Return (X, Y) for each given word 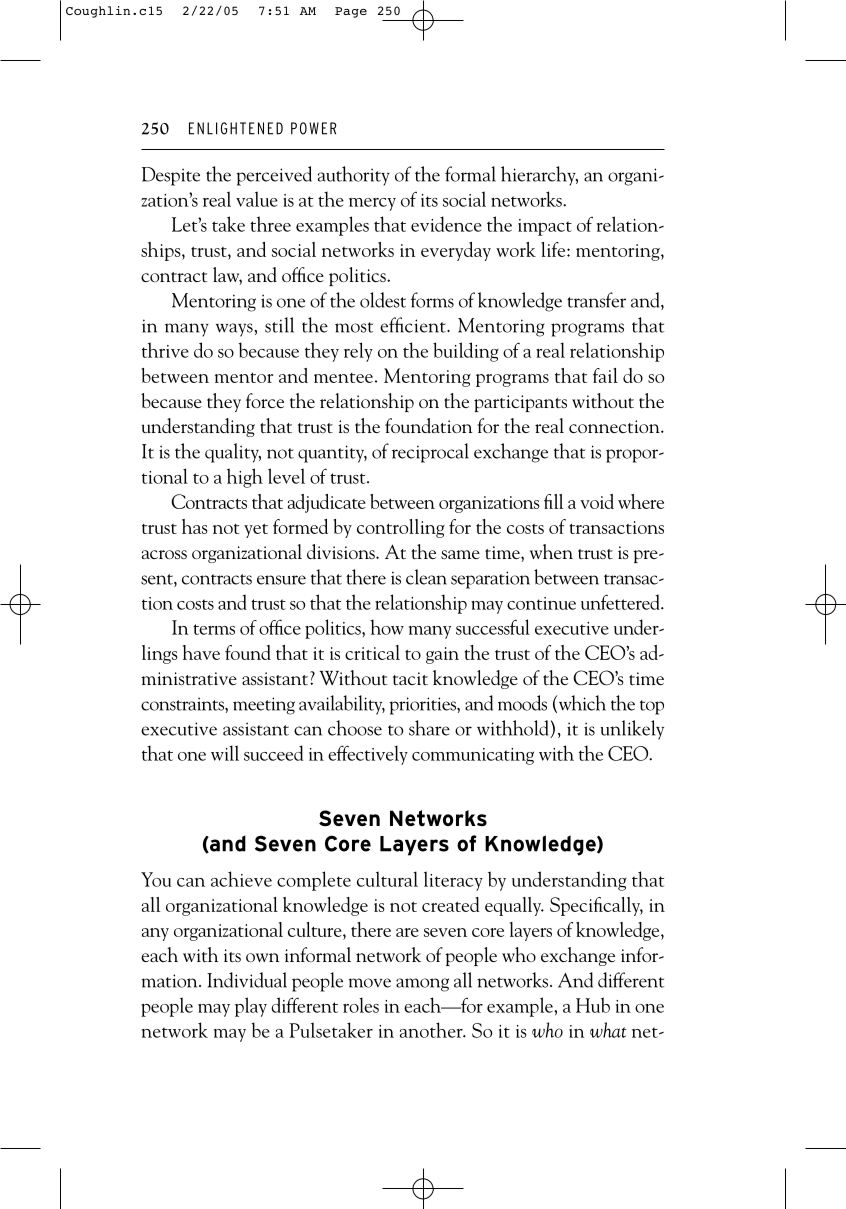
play (251, 1007)
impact (545, 227)
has (195, 526)
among (422, 985)
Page (351, 12)
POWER (314, 128)
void (597, 501)
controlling (401, 528)
